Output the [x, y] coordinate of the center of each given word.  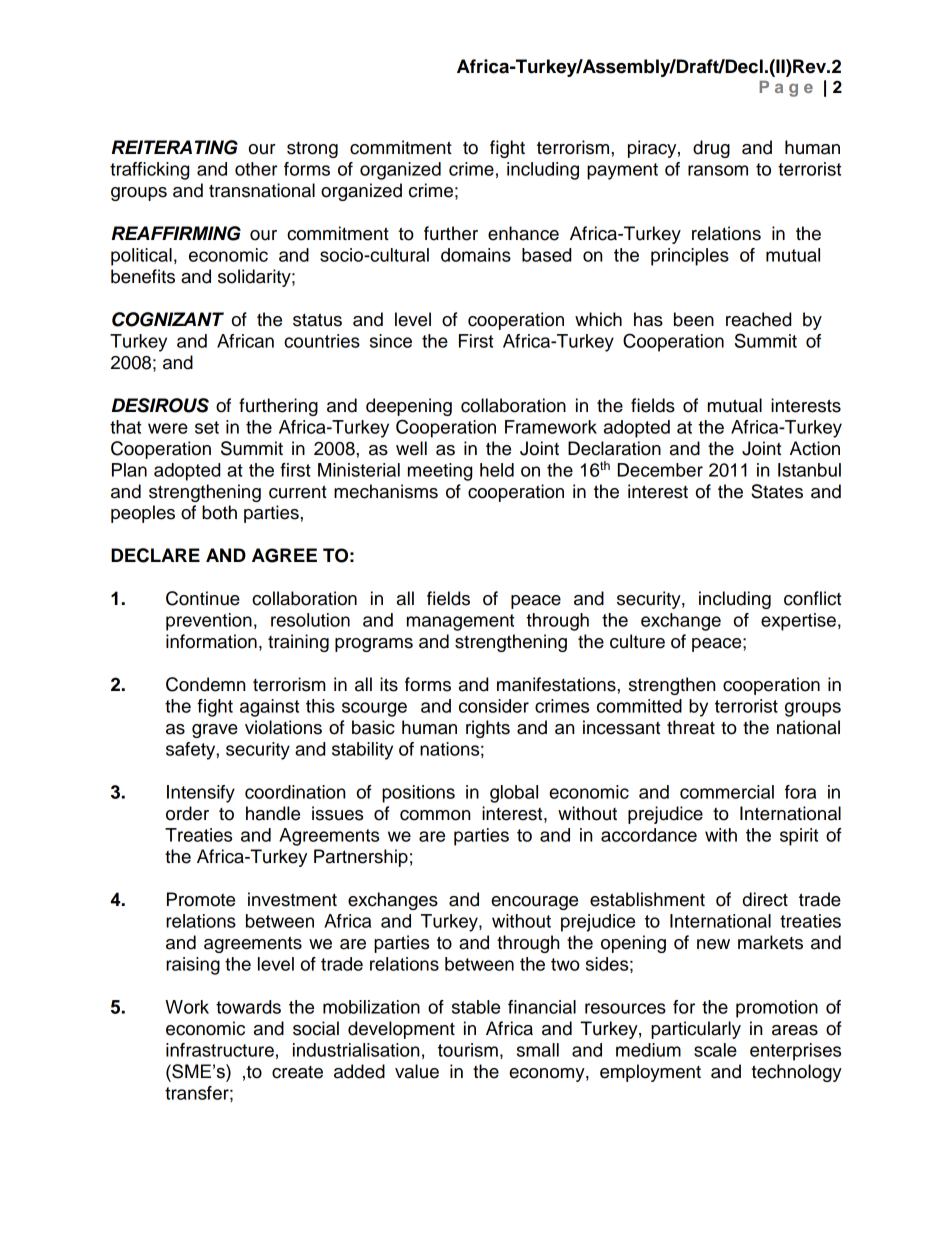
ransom [718, 170]
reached [758, 319]
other [256, 169]
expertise [798, 622]
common [435, 815]
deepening [409, 407]
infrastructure [220, 1050]
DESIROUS [160, 405]
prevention [209, 622]
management [460, 622]
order [187, 813]
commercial [727, 792]
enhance [523, 233]
